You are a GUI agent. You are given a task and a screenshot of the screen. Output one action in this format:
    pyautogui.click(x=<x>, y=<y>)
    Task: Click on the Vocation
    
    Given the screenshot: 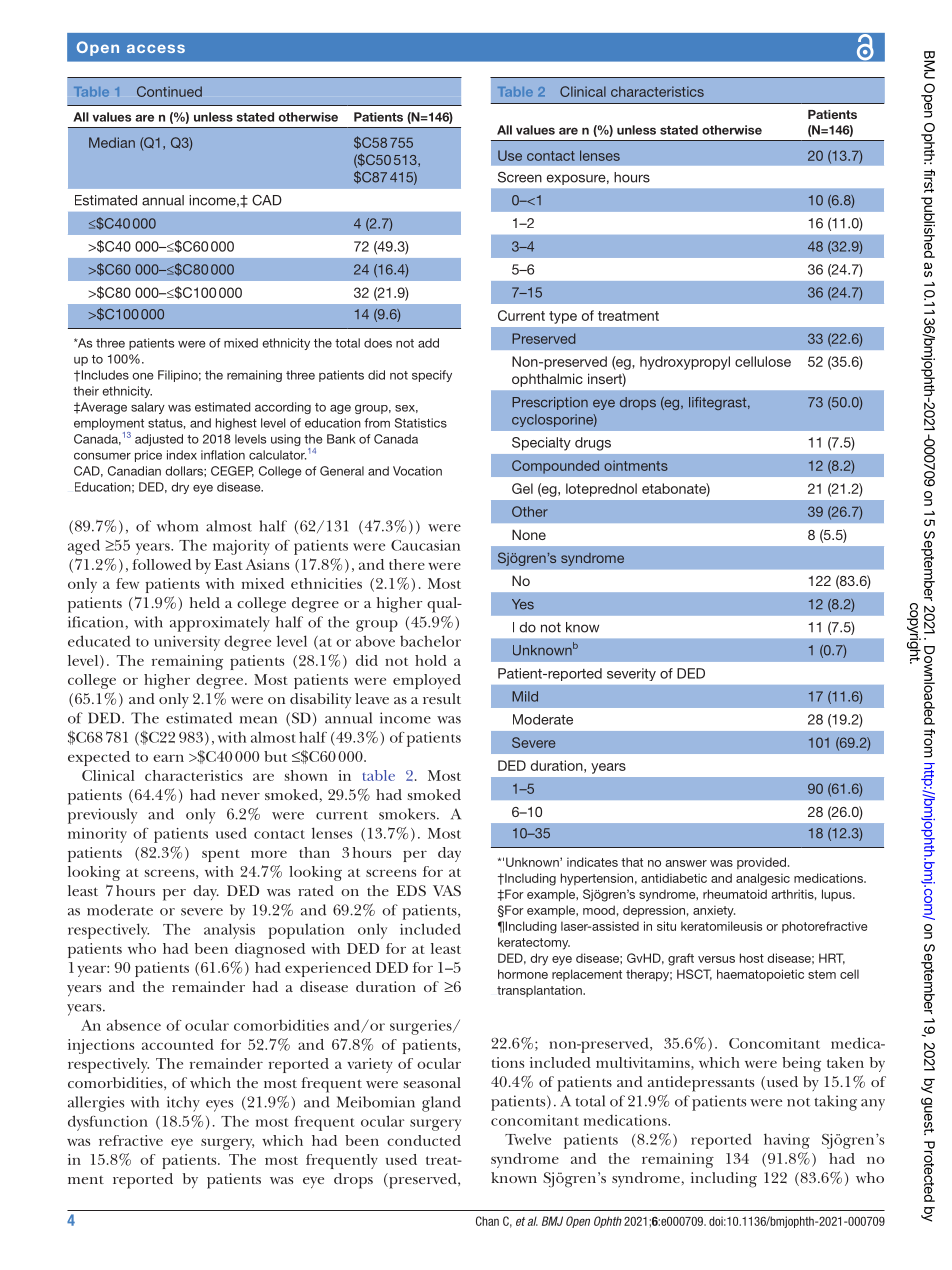 What is the action you would take?
    pyautogui.click(x=417, y=471)
